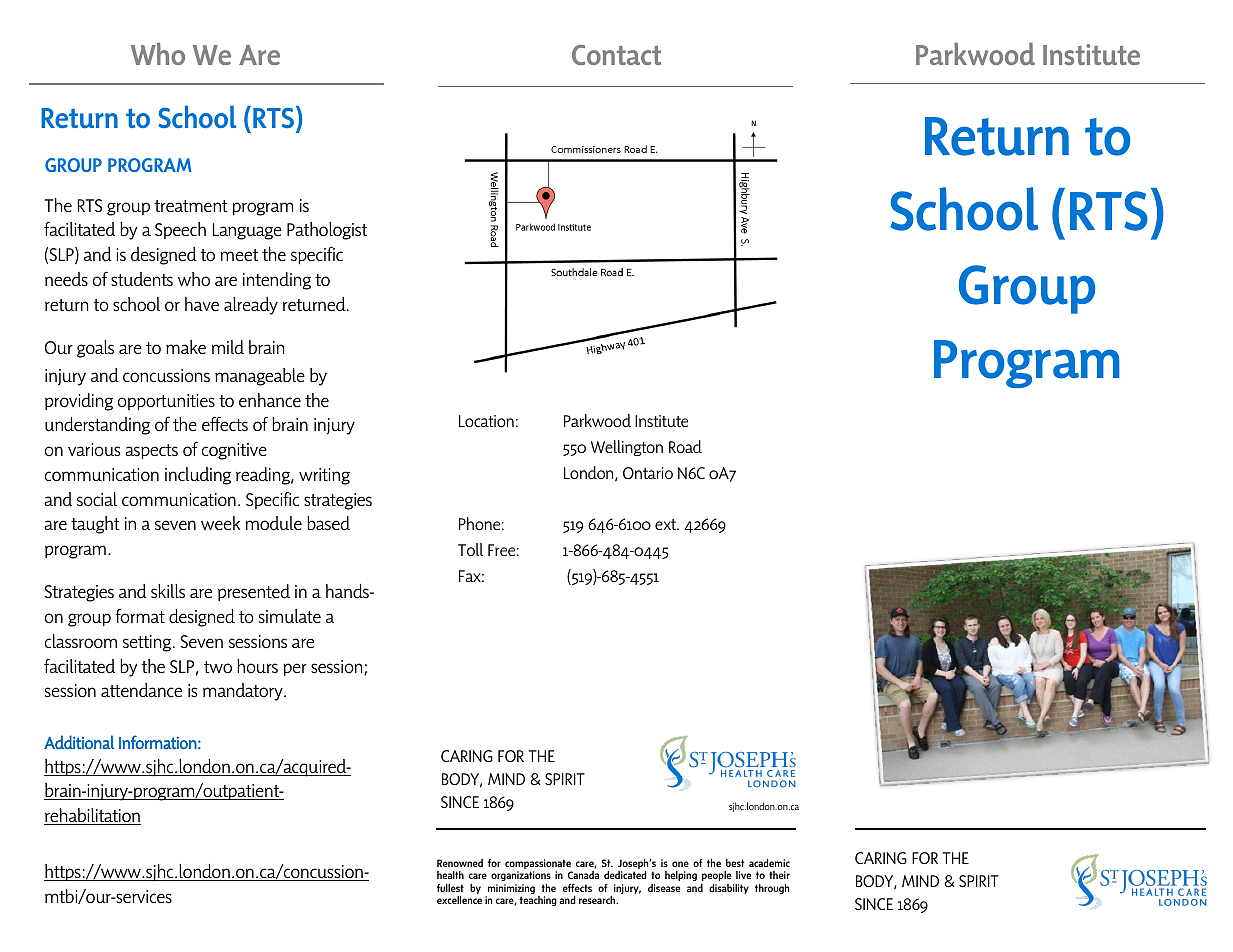 This document has width=1233, height=952. I want to click on attendance, so click(141, 690).
